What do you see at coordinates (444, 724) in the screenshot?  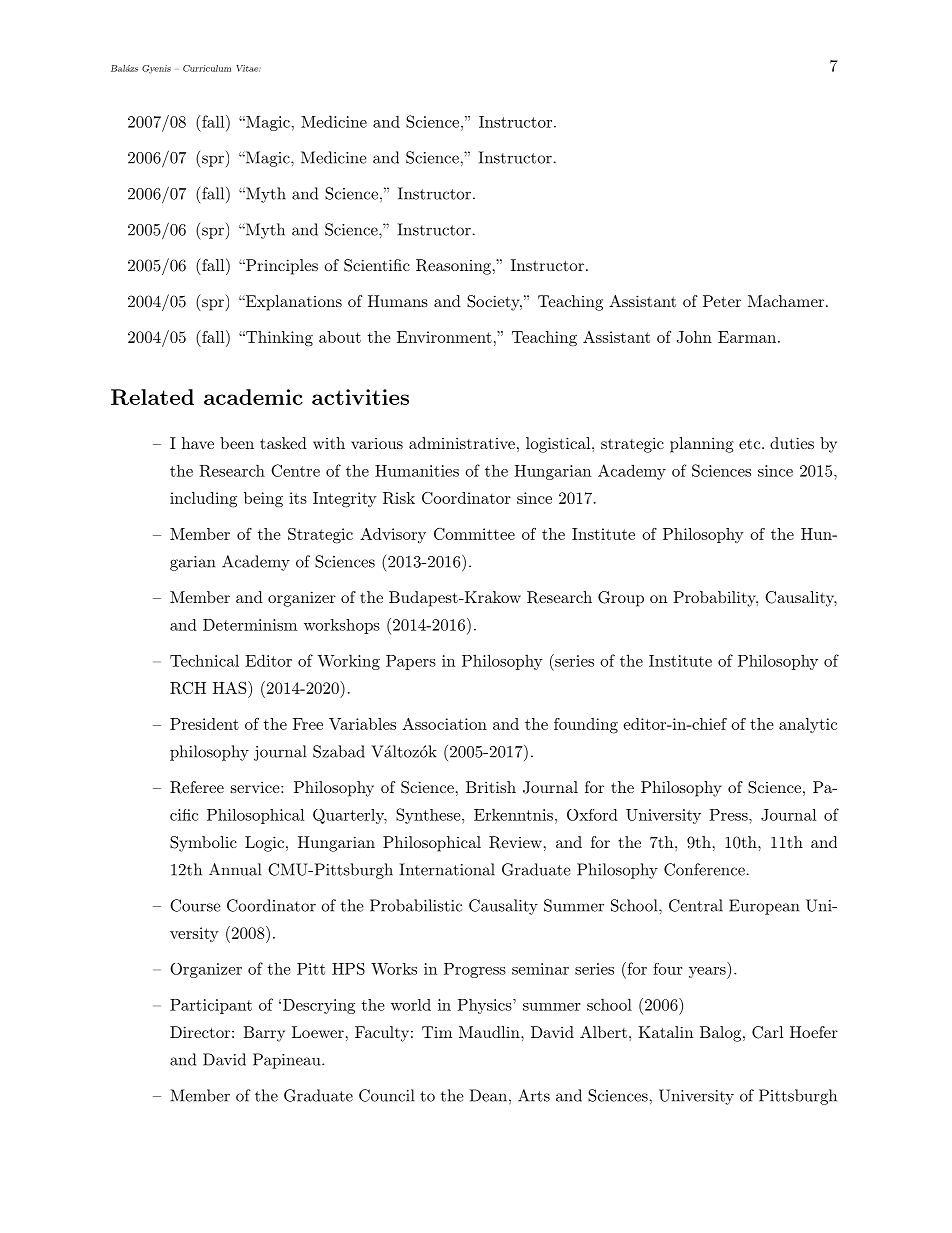 I see `Association` at bounding box center [444, 724].
